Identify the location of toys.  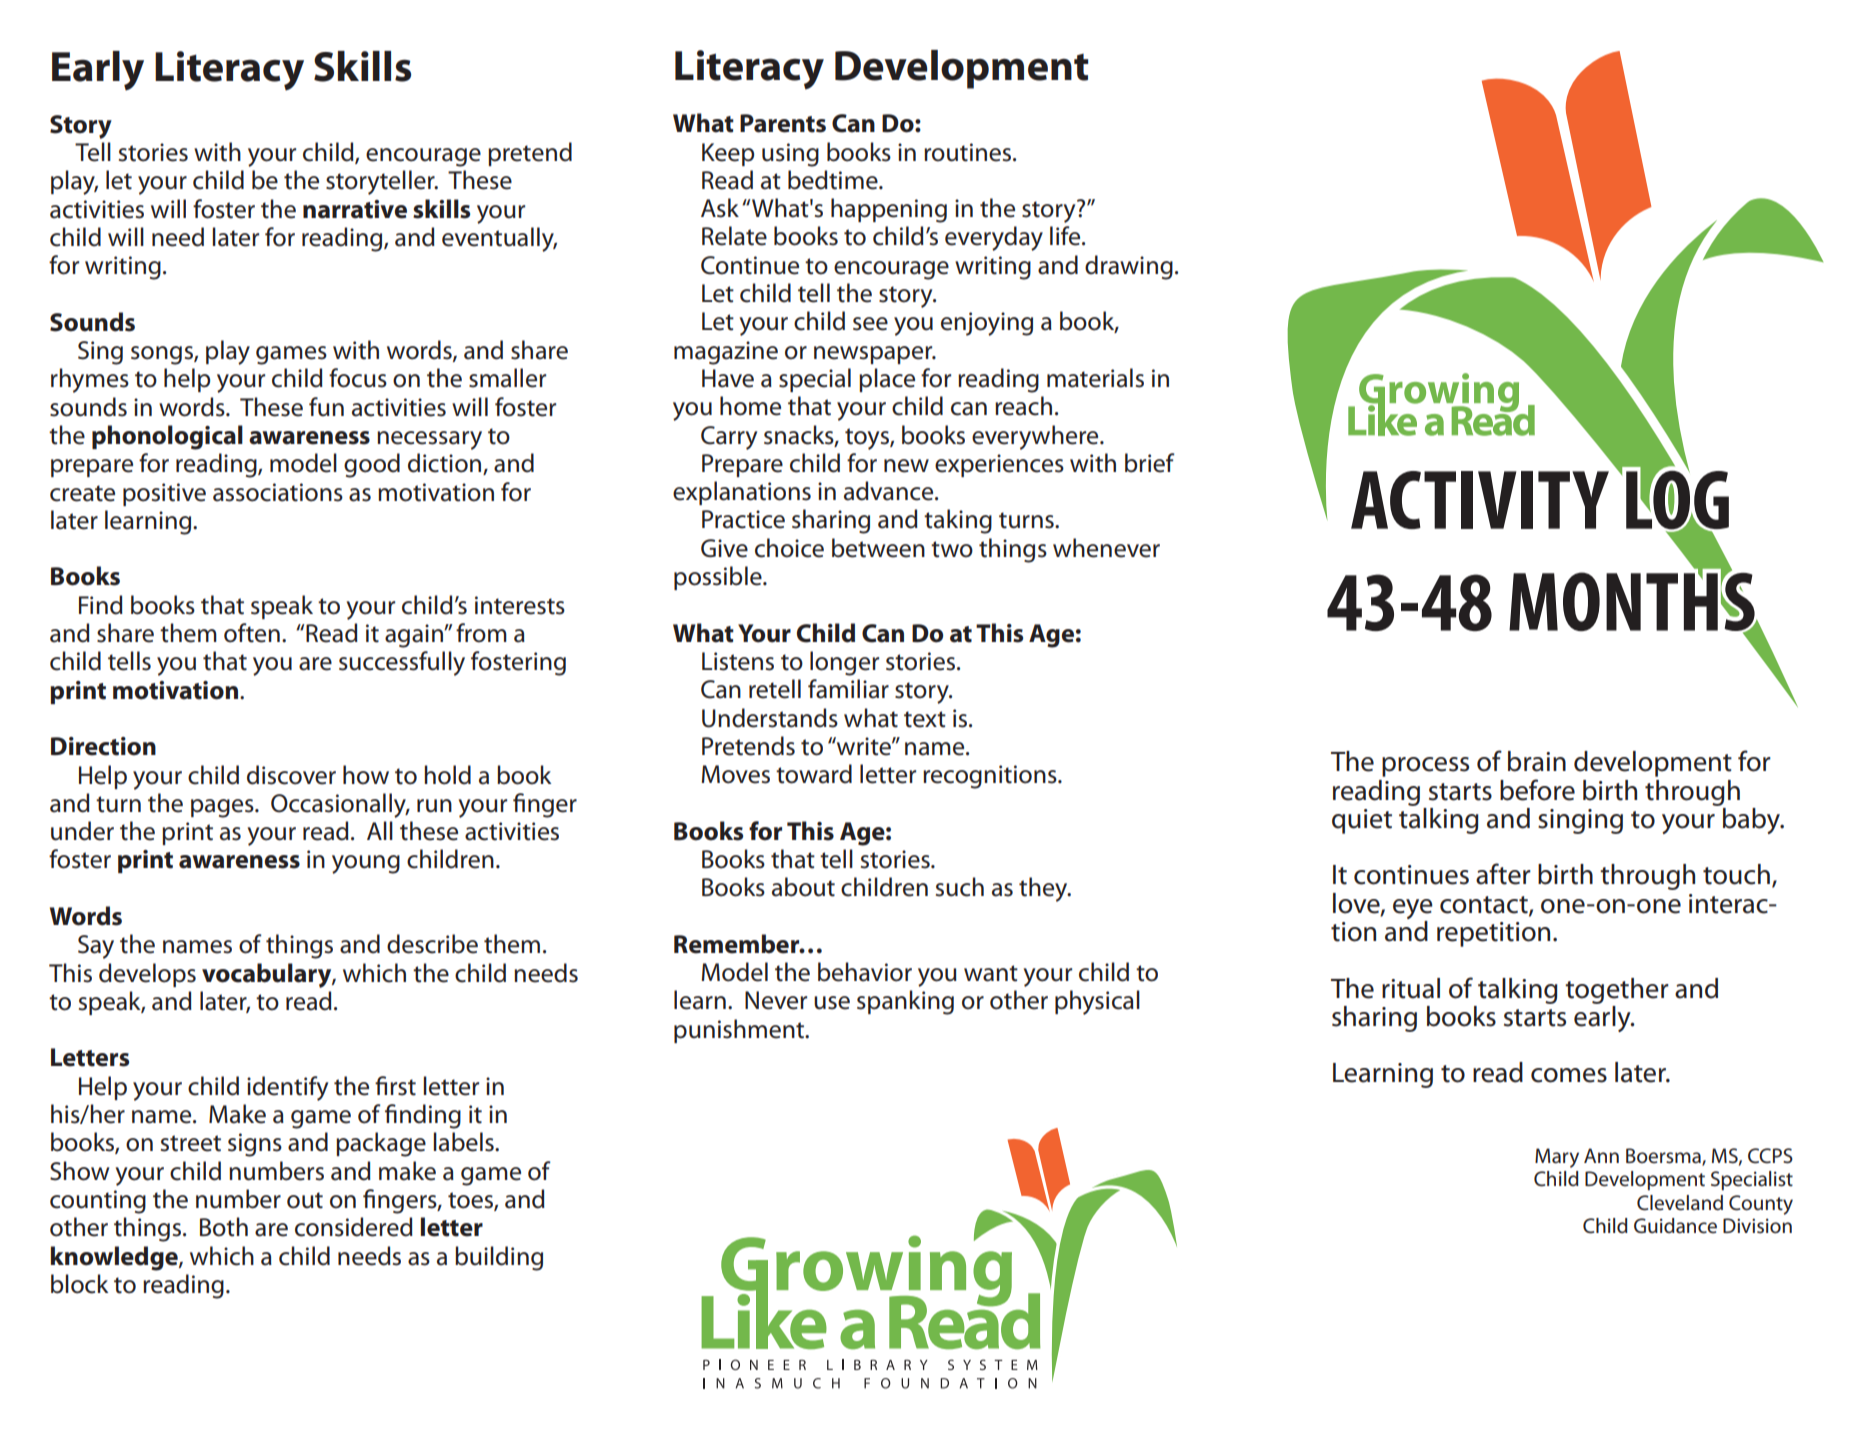
(868, 439).
